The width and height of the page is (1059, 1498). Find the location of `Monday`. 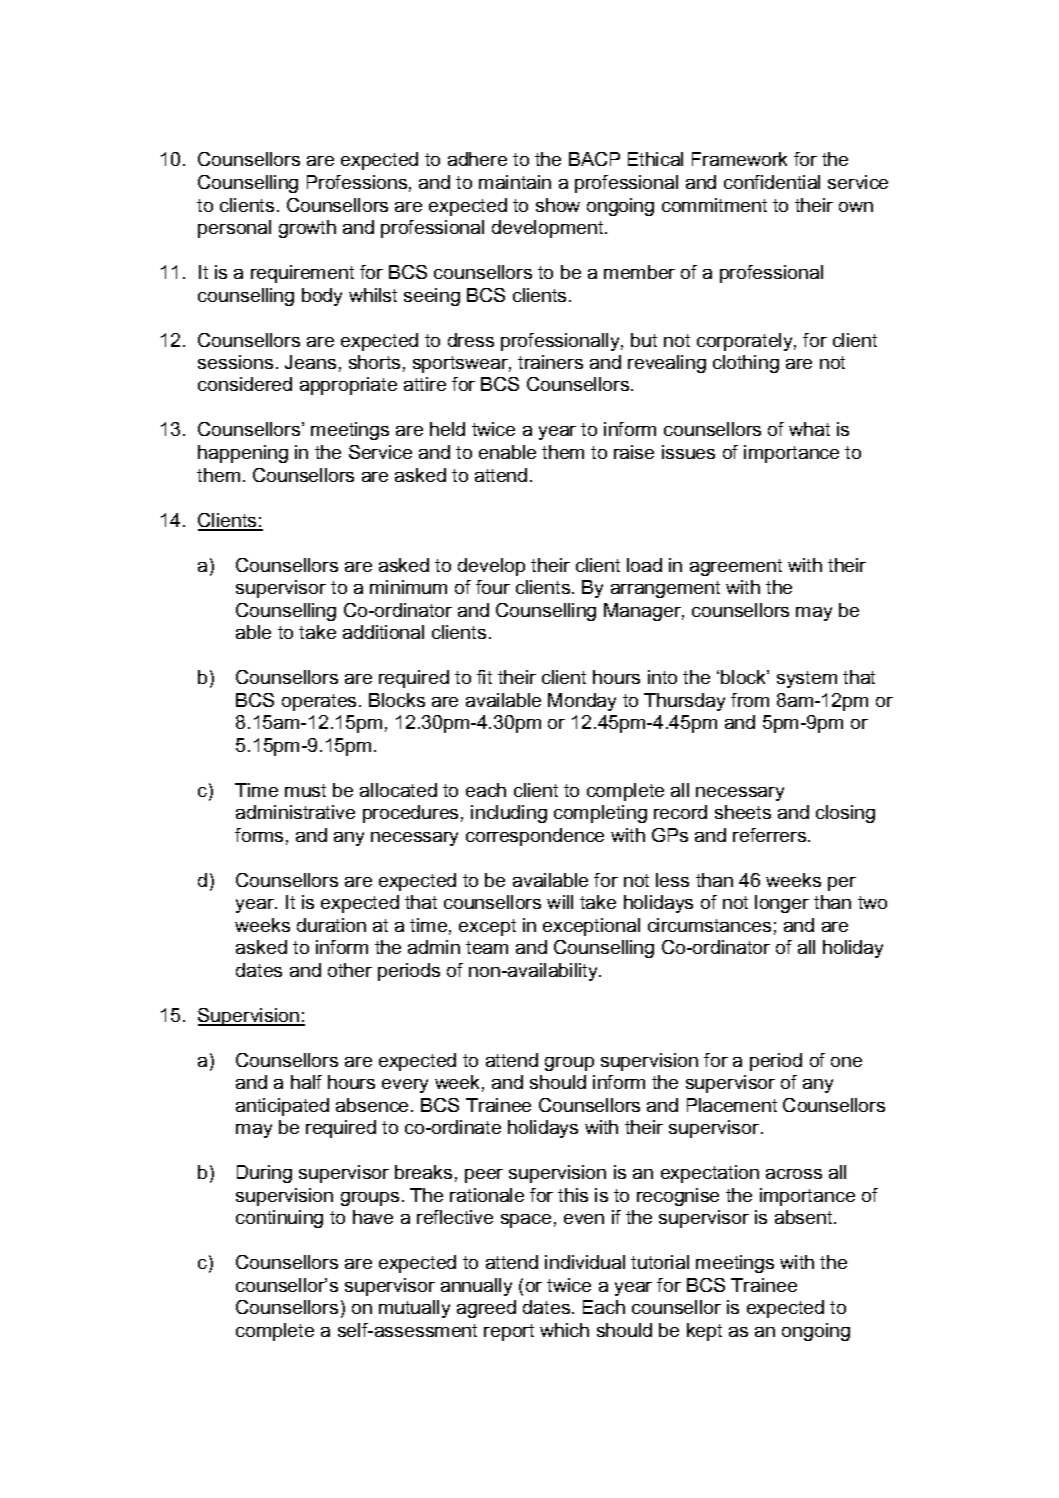

Monday is located at coordinates (582, 702).
